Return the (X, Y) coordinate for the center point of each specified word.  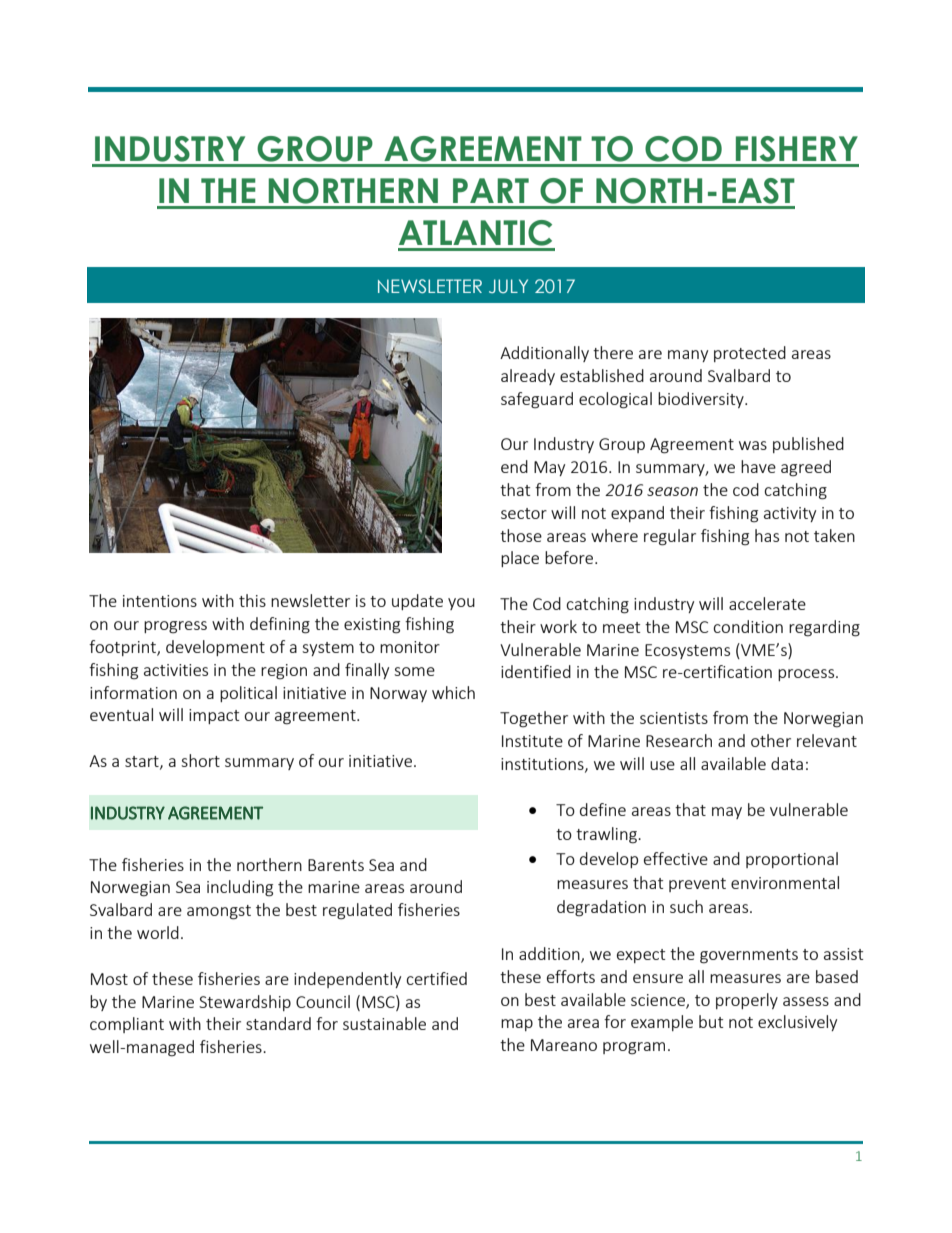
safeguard (537, 400)
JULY (508, 286)
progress (175, 627)
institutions (543, 765)
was (753, 445)
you (461, 604)
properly (747, 1001)
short (200, 760)
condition (748, 626)
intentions (160, 601)
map (517, 1025)
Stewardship (245, 1003)
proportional (792, 860)
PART (491, 190)
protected (750, 354)
